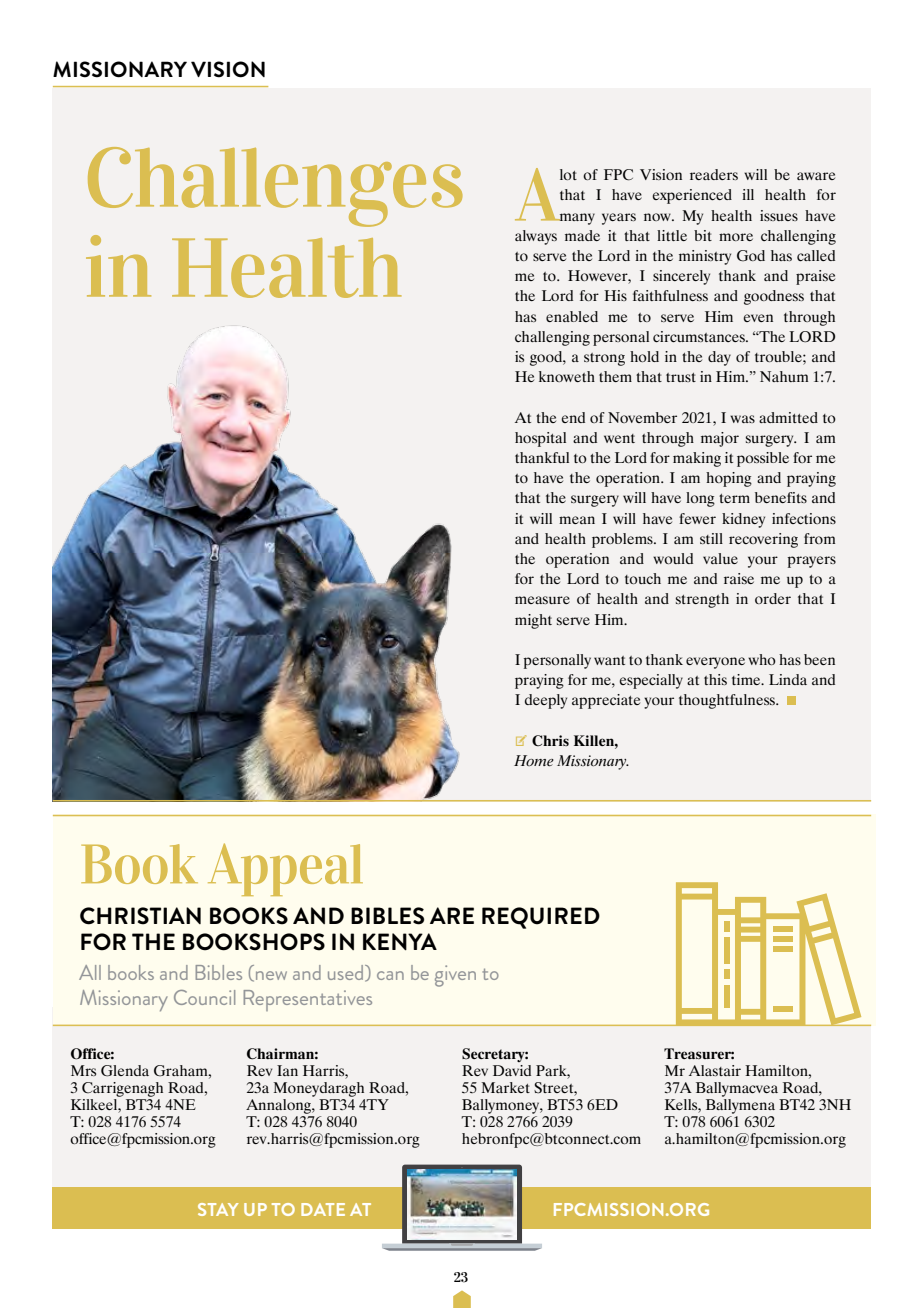 This image has height=1308, width=924. What do you see at coordinates (692, 196) in the image?
I see `experienced` at bounding box center [692, 196].
